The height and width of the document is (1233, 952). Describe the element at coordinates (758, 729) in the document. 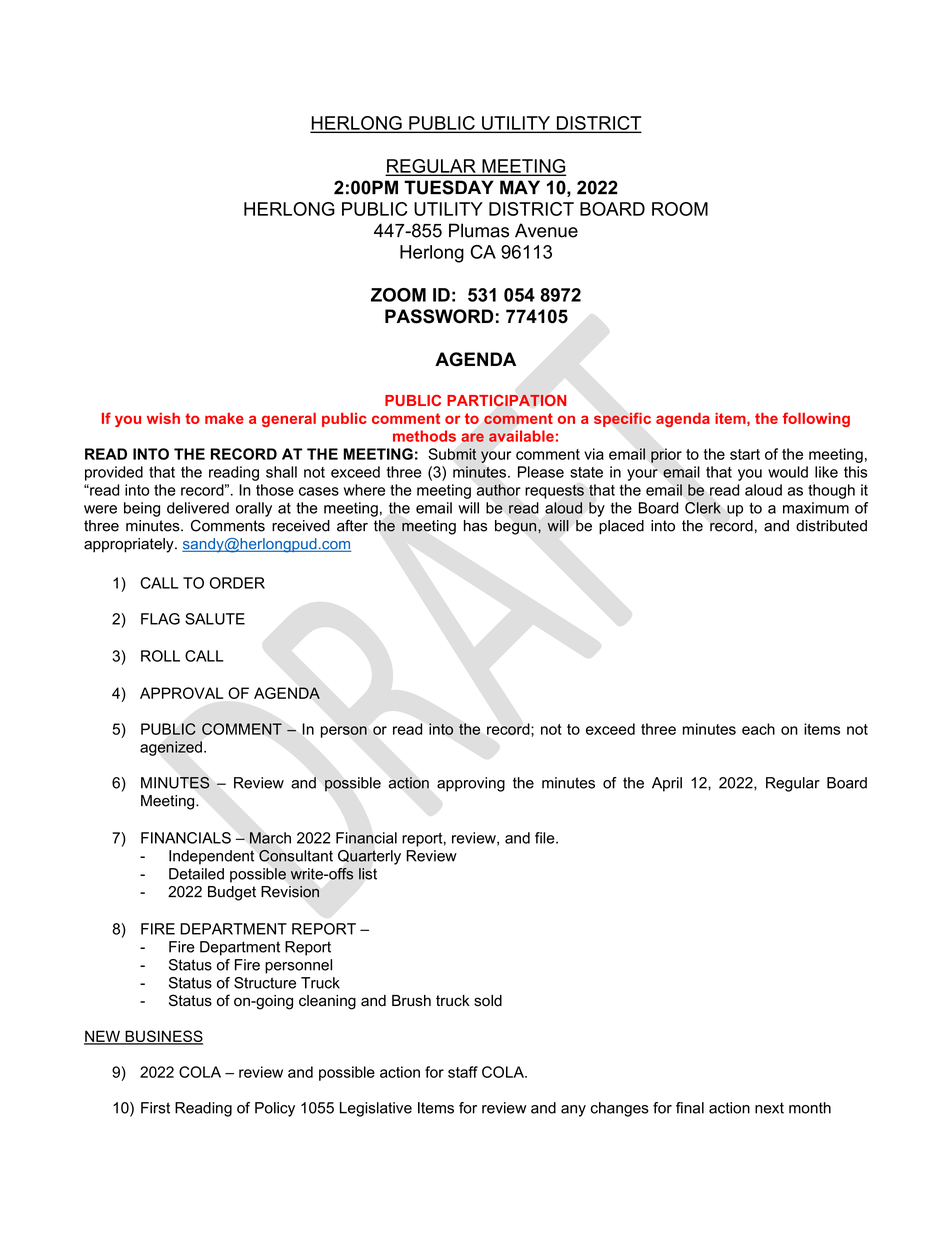

I see `each` at that location.
